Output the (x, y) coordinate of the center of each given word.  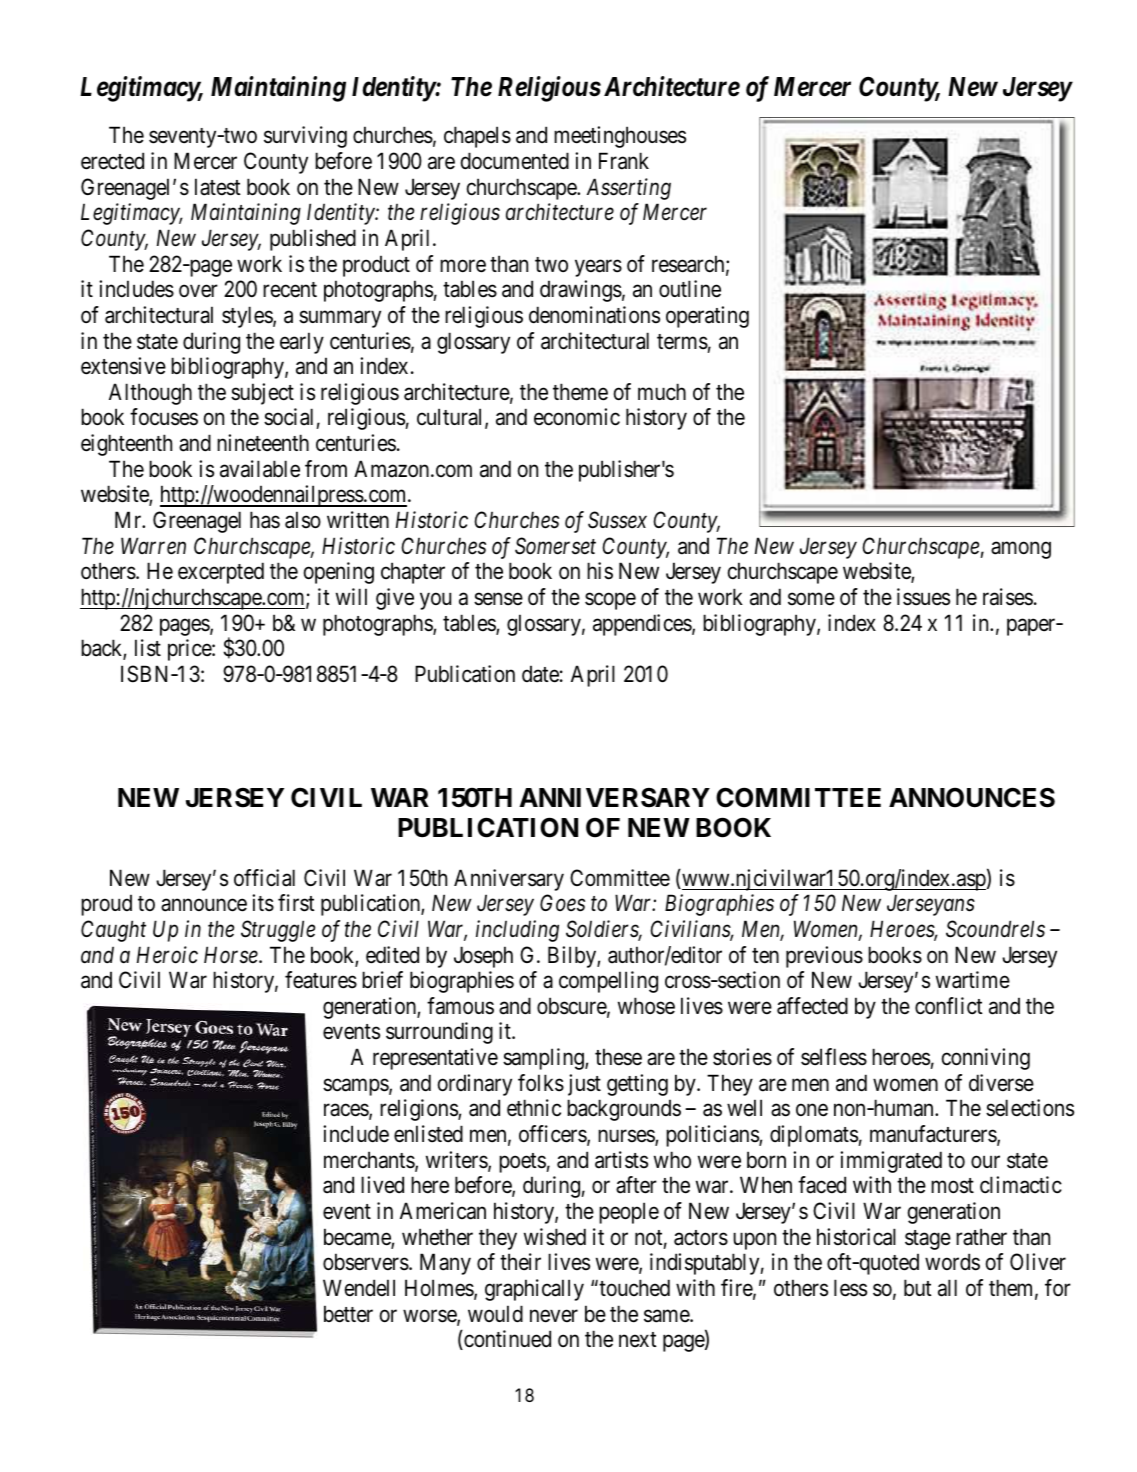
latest (218, 187)
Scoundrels (995, 929)
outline (690, 289)
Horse (232, 955)
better (348, 1314)
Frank (624, 161)
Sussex (617, 520)
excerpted (221, 573)
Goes (562, 903)
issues (923, 597)
